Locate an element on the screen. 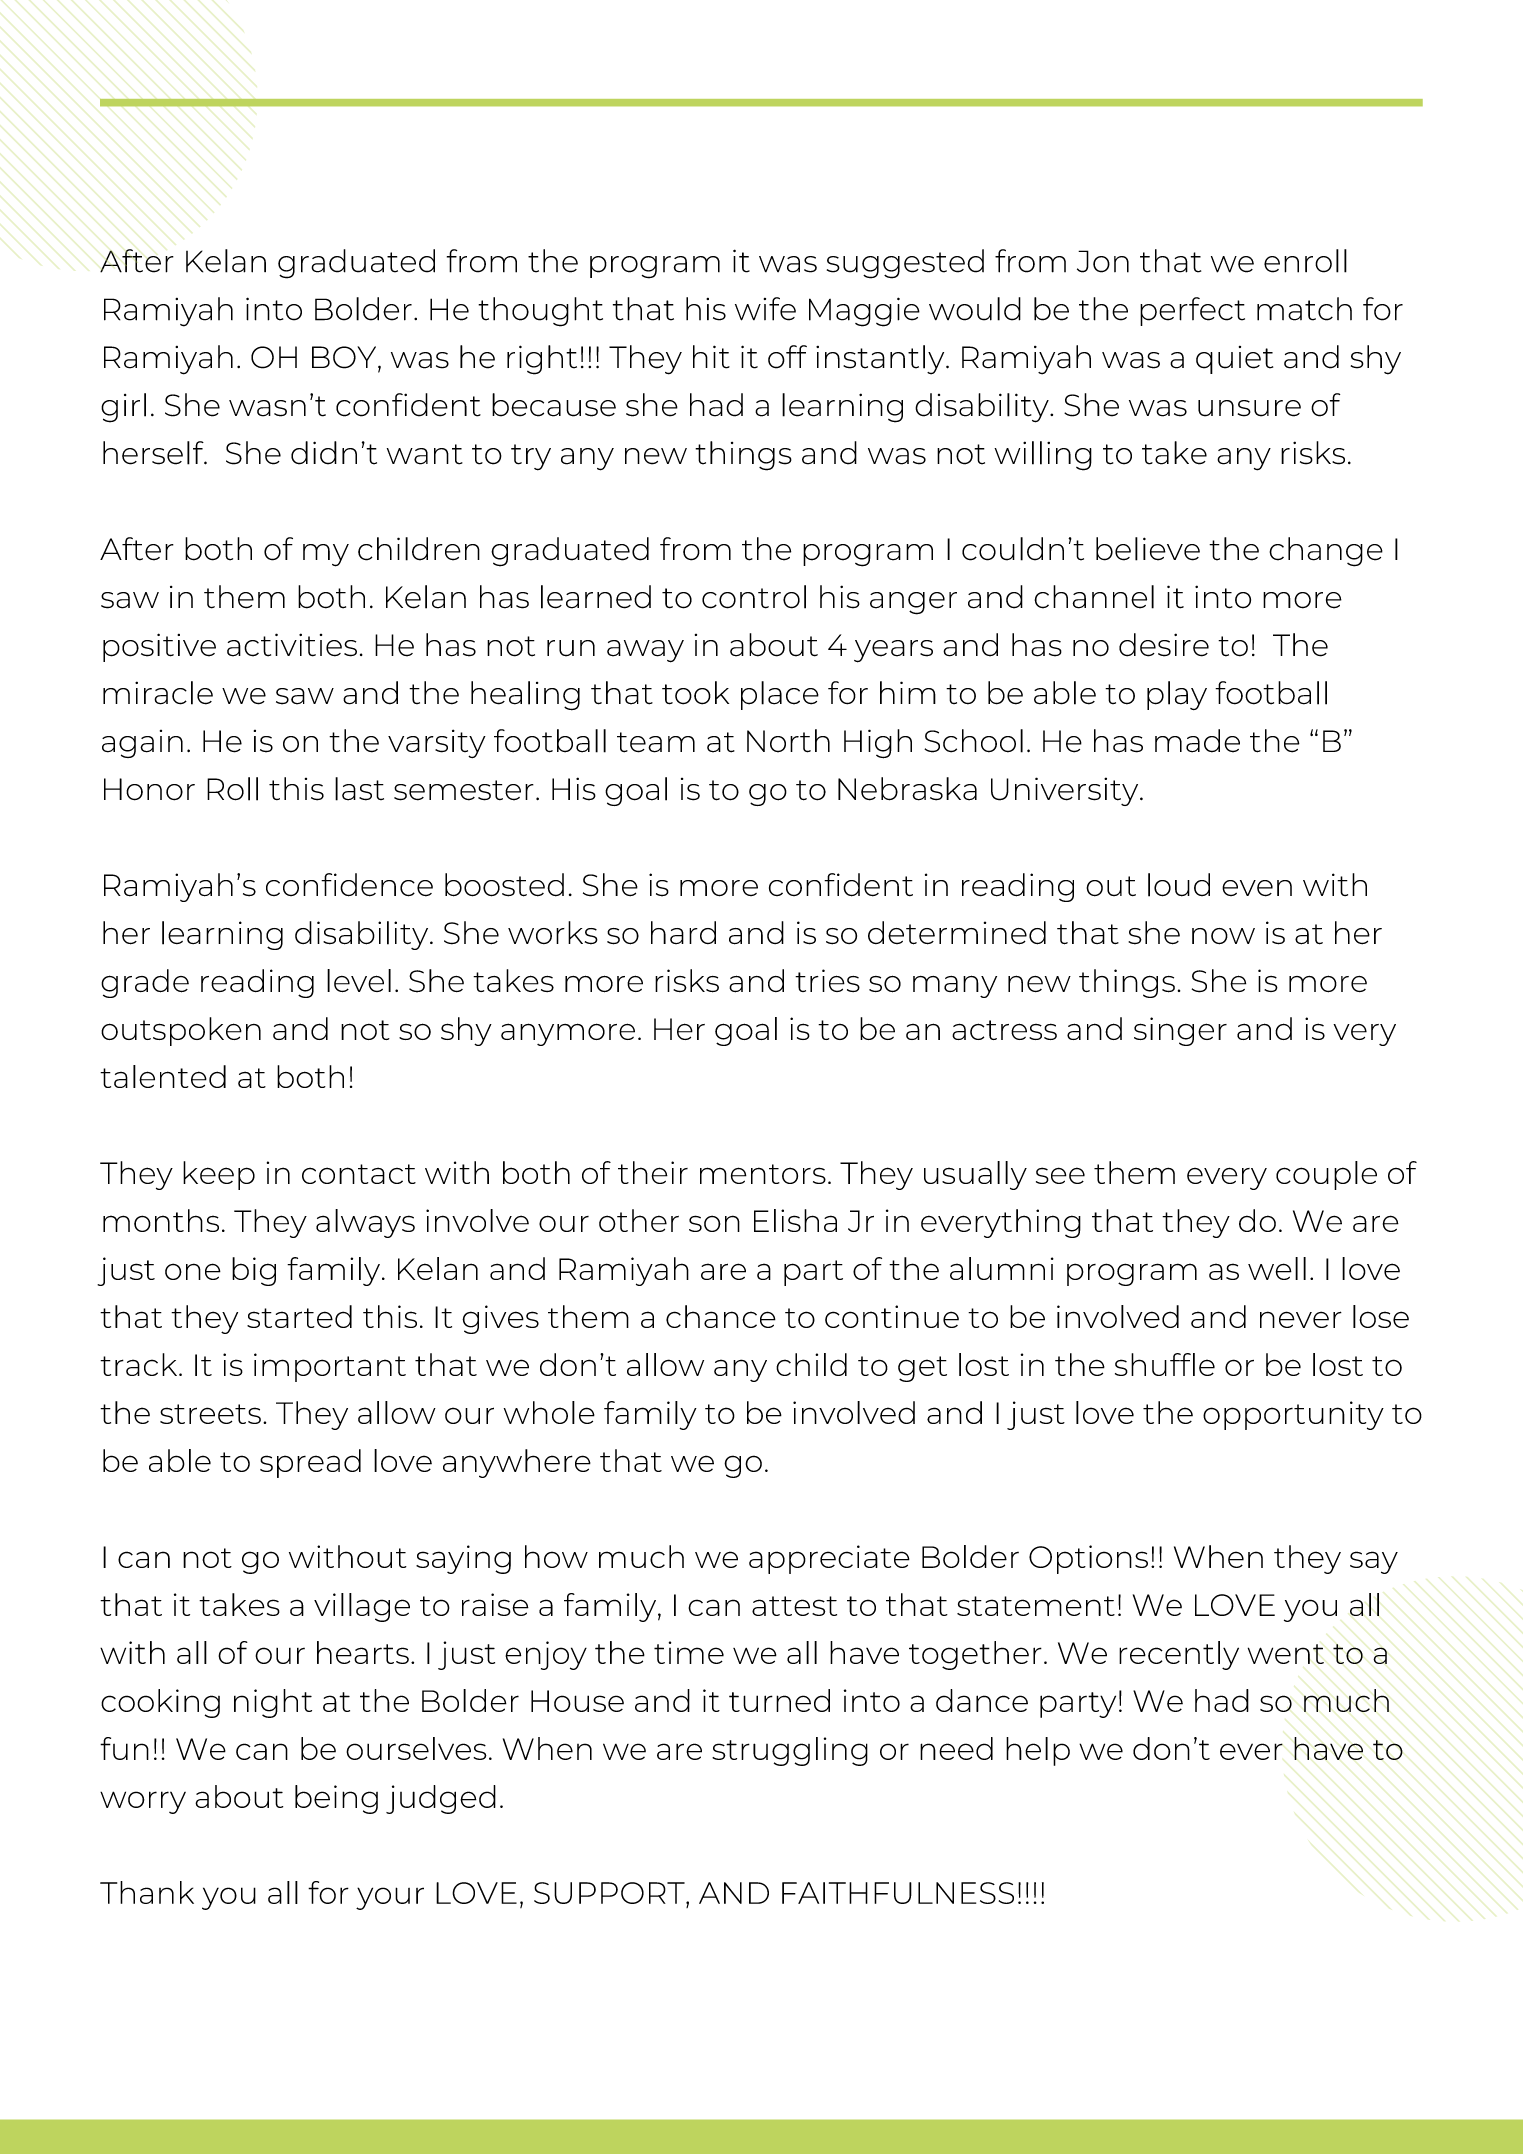 This screenshot has width=1523, height=2154. mentors is located at coordinates (763, 1174).
